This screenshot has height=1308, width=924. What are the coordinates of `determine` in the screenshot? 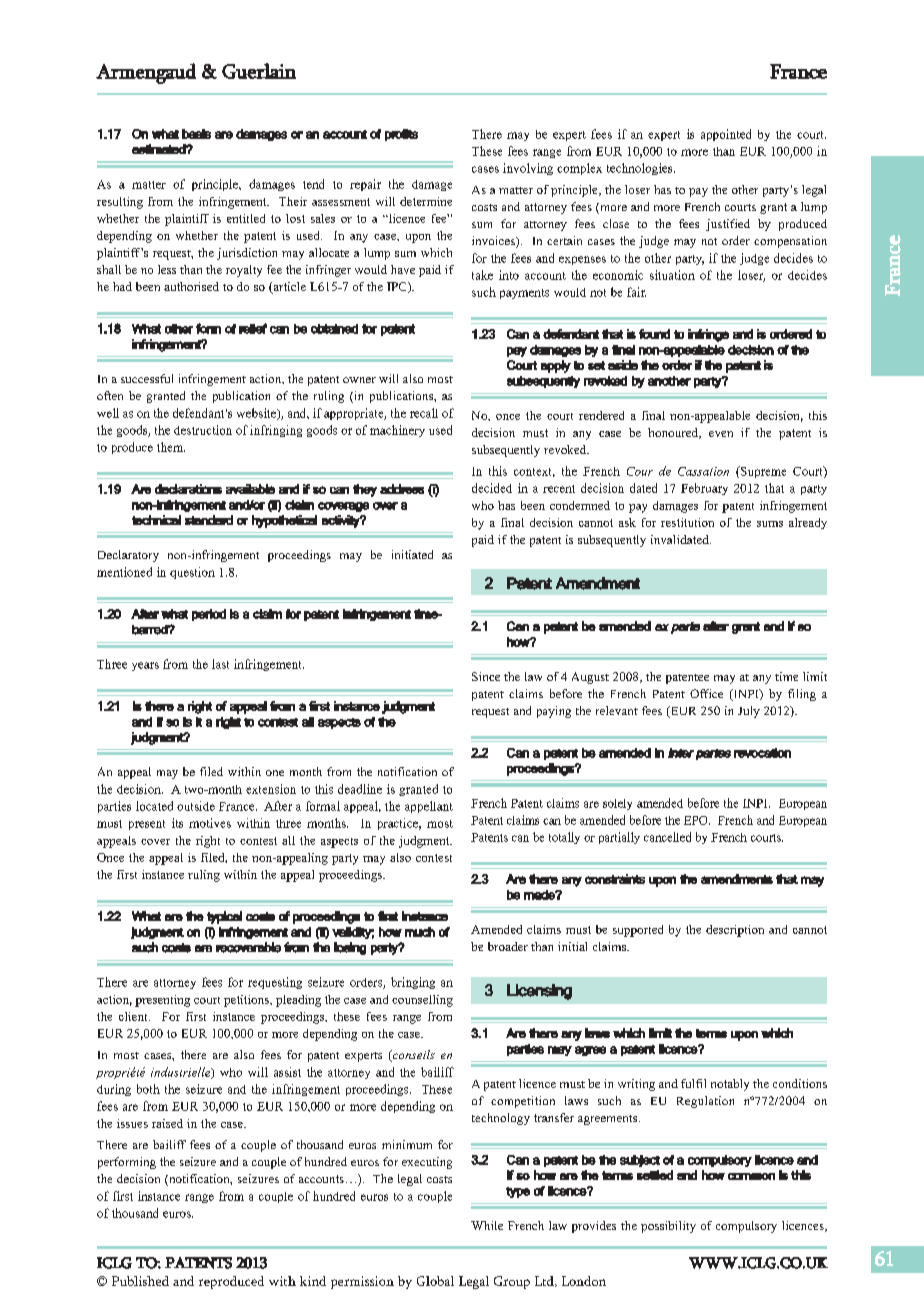 It's located at (426, 201).
